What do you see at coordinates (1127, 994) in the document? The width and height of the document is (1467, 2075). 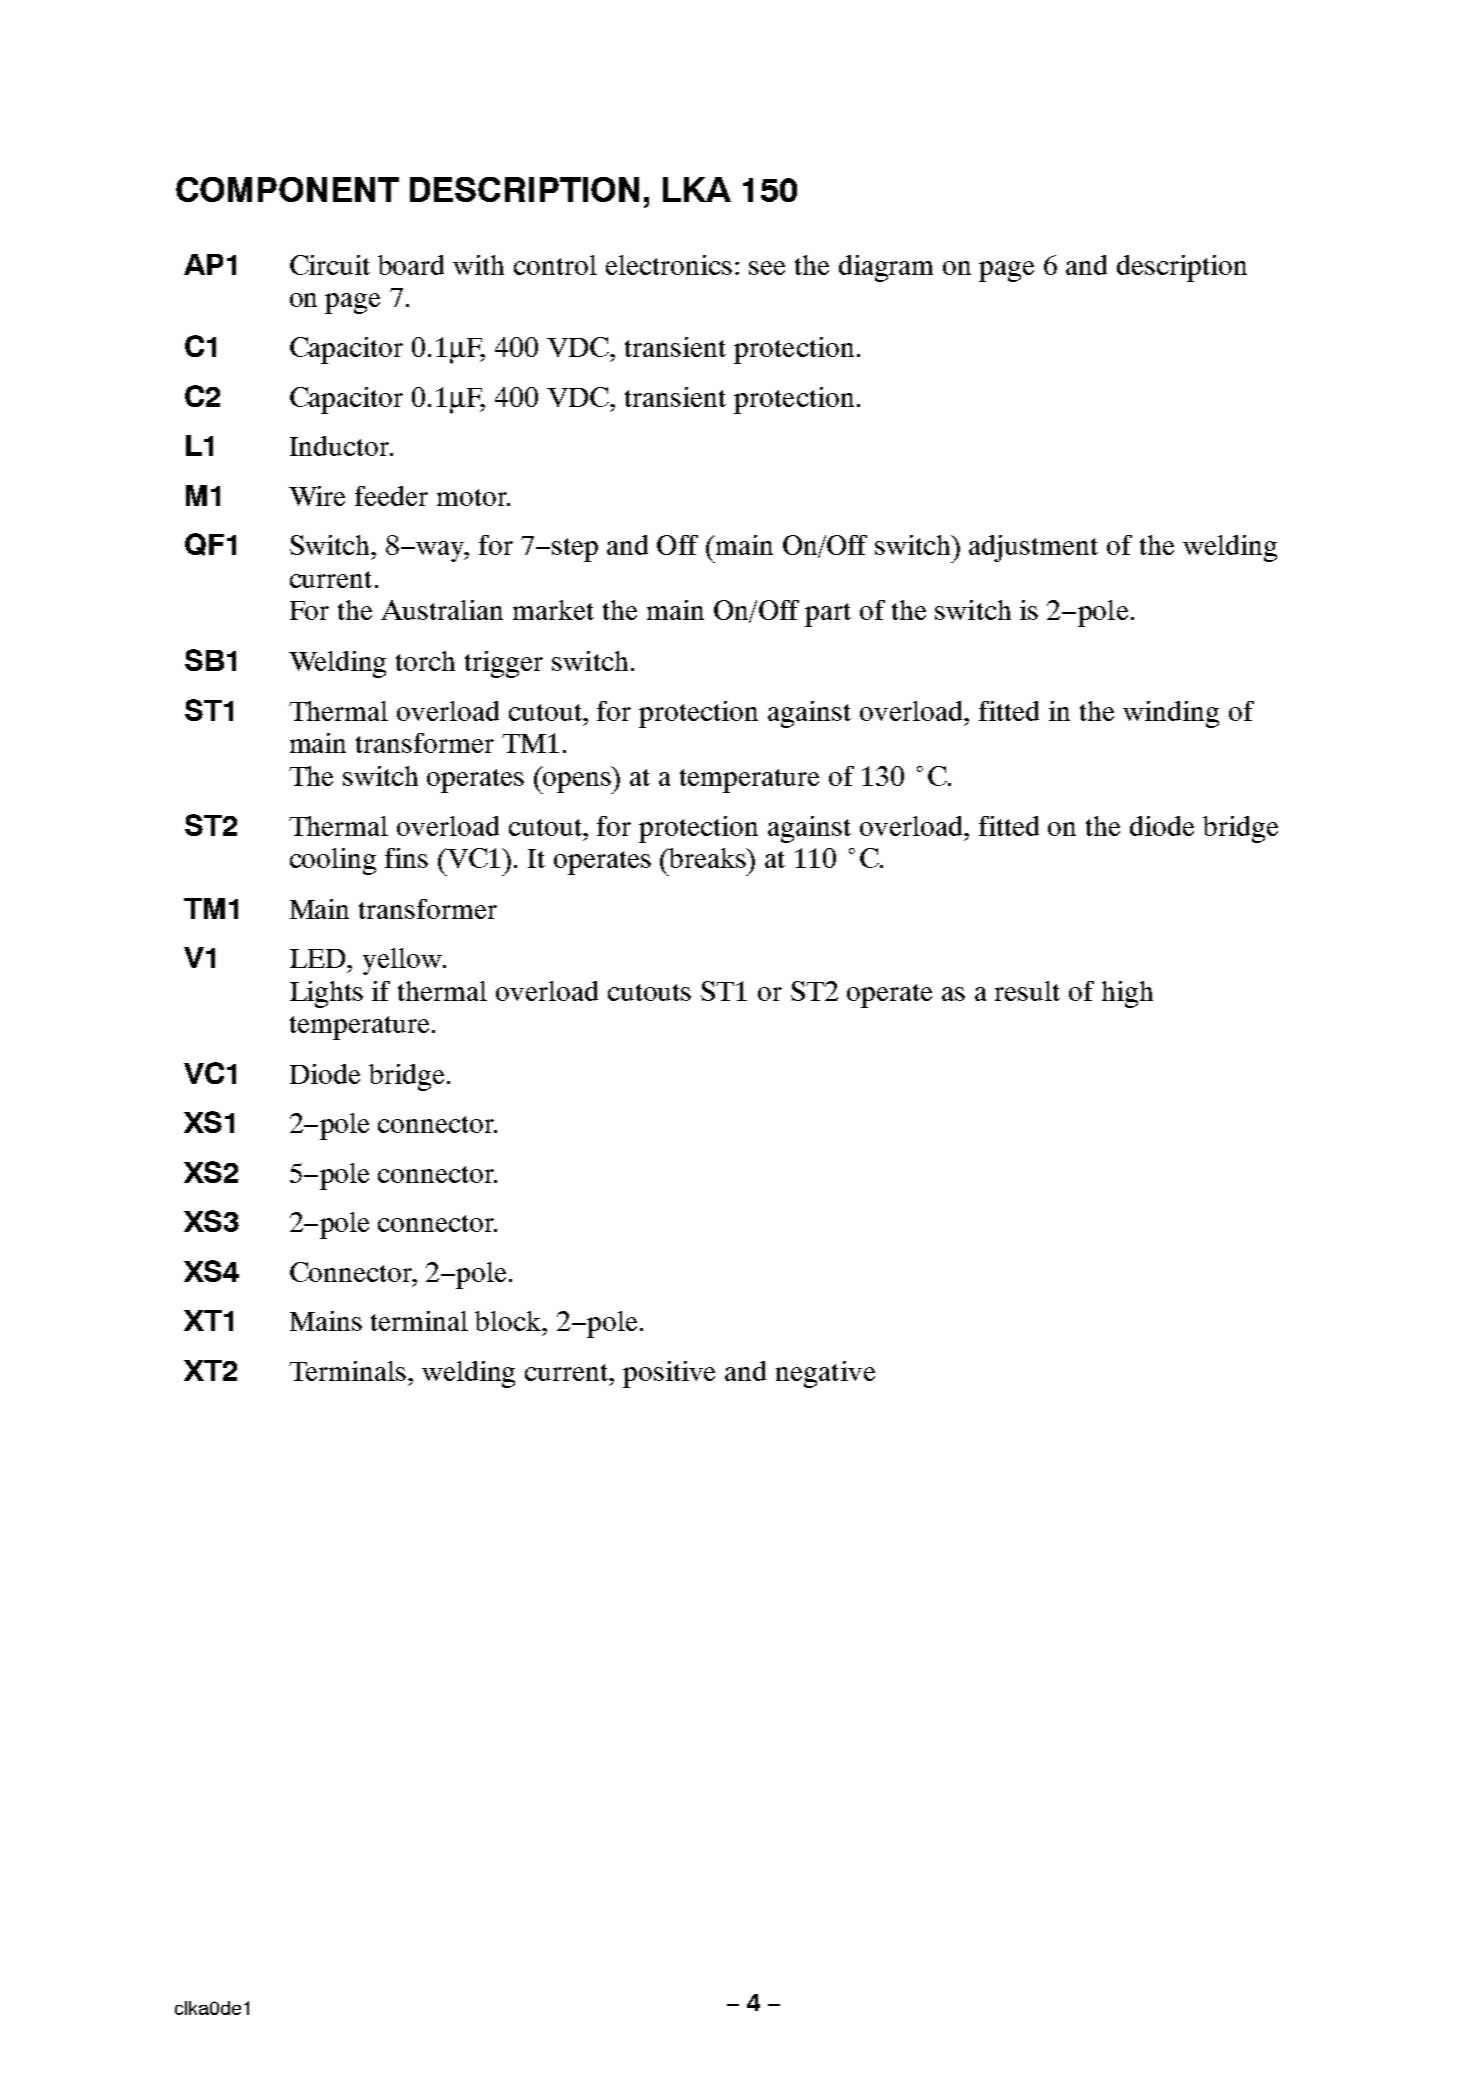 I see `high` at bounding box center [1127, 994].
